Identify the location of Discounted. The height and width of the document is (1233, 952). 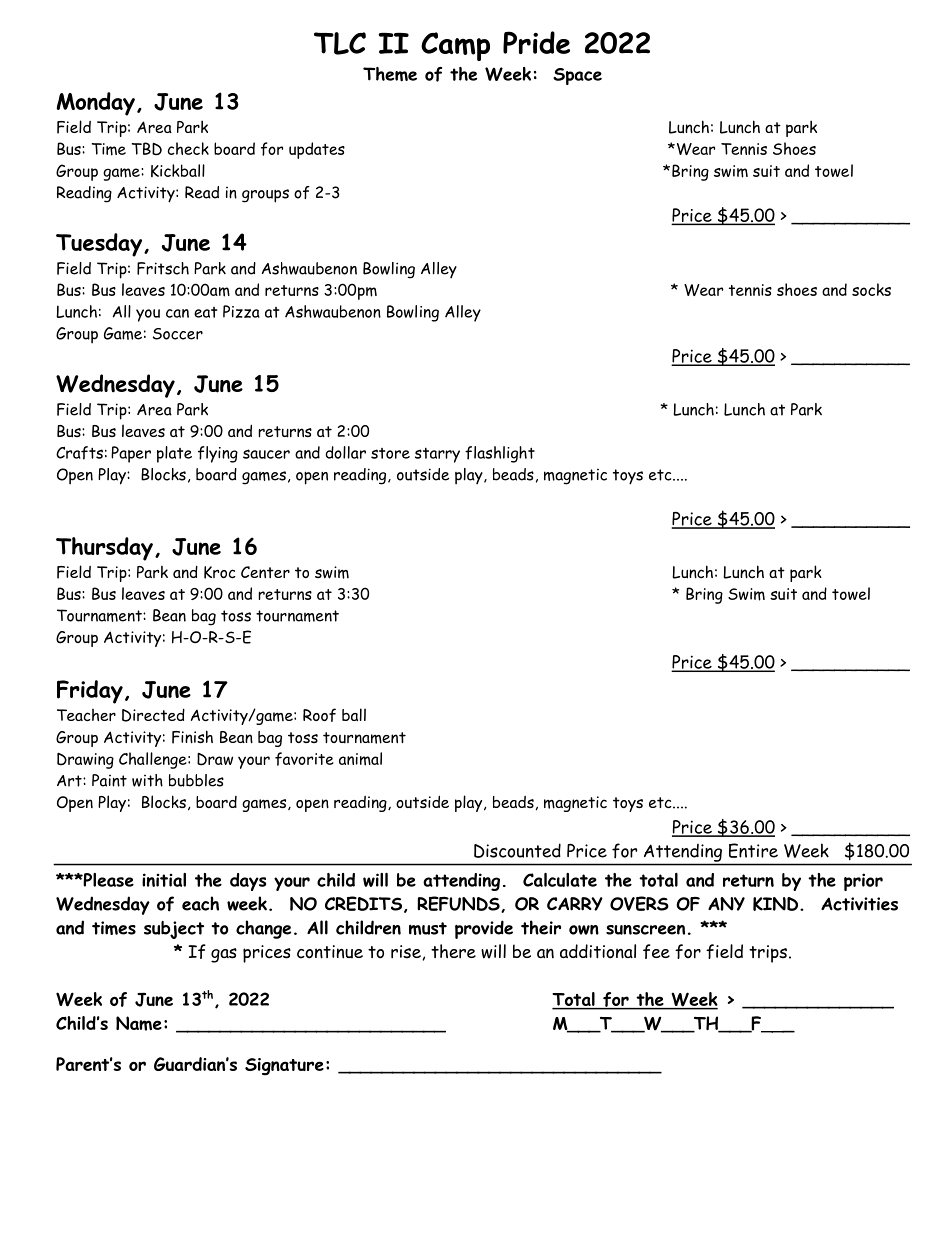
(517, 850).
